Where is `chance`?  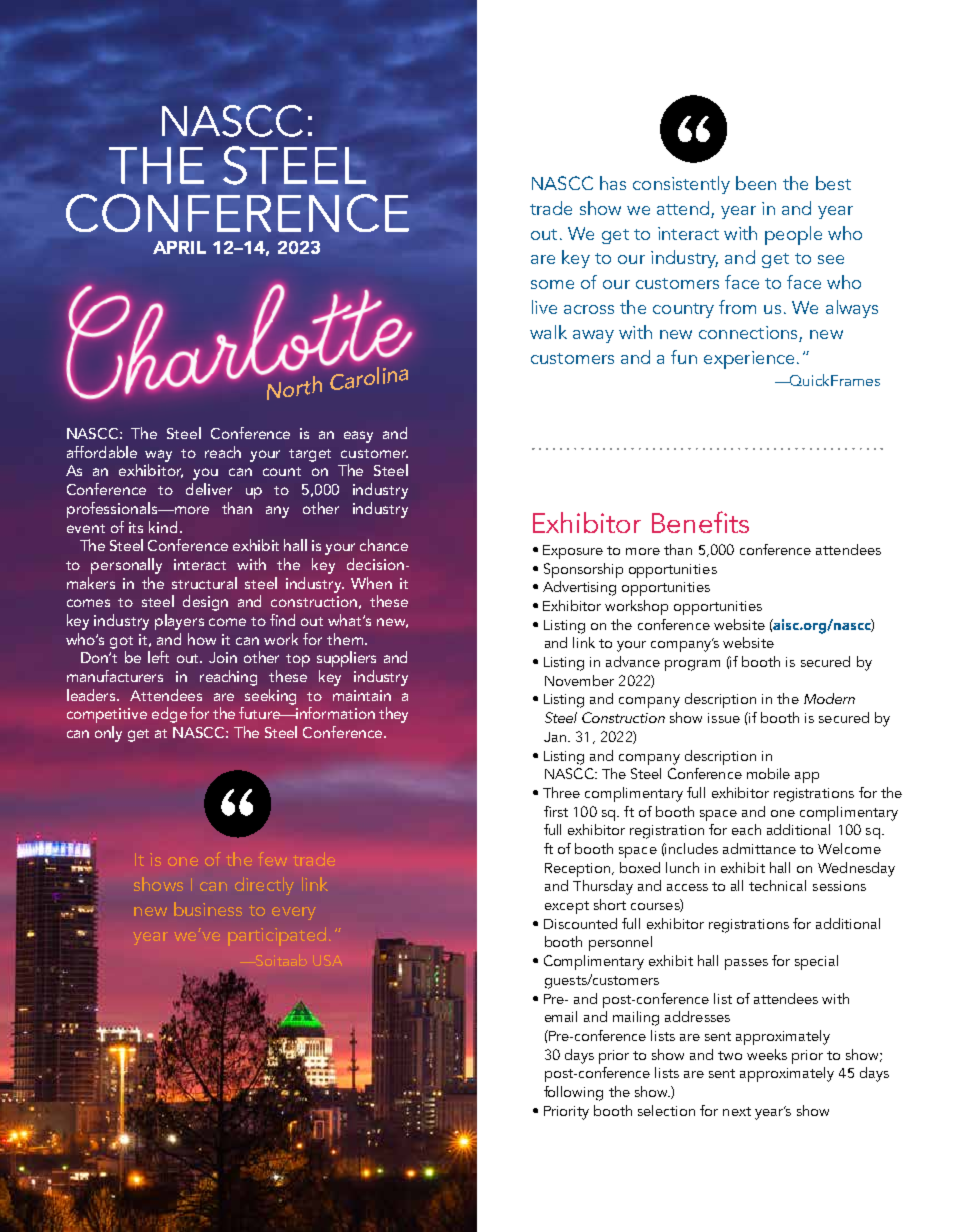
chance is located at coordinates (384, 545).
